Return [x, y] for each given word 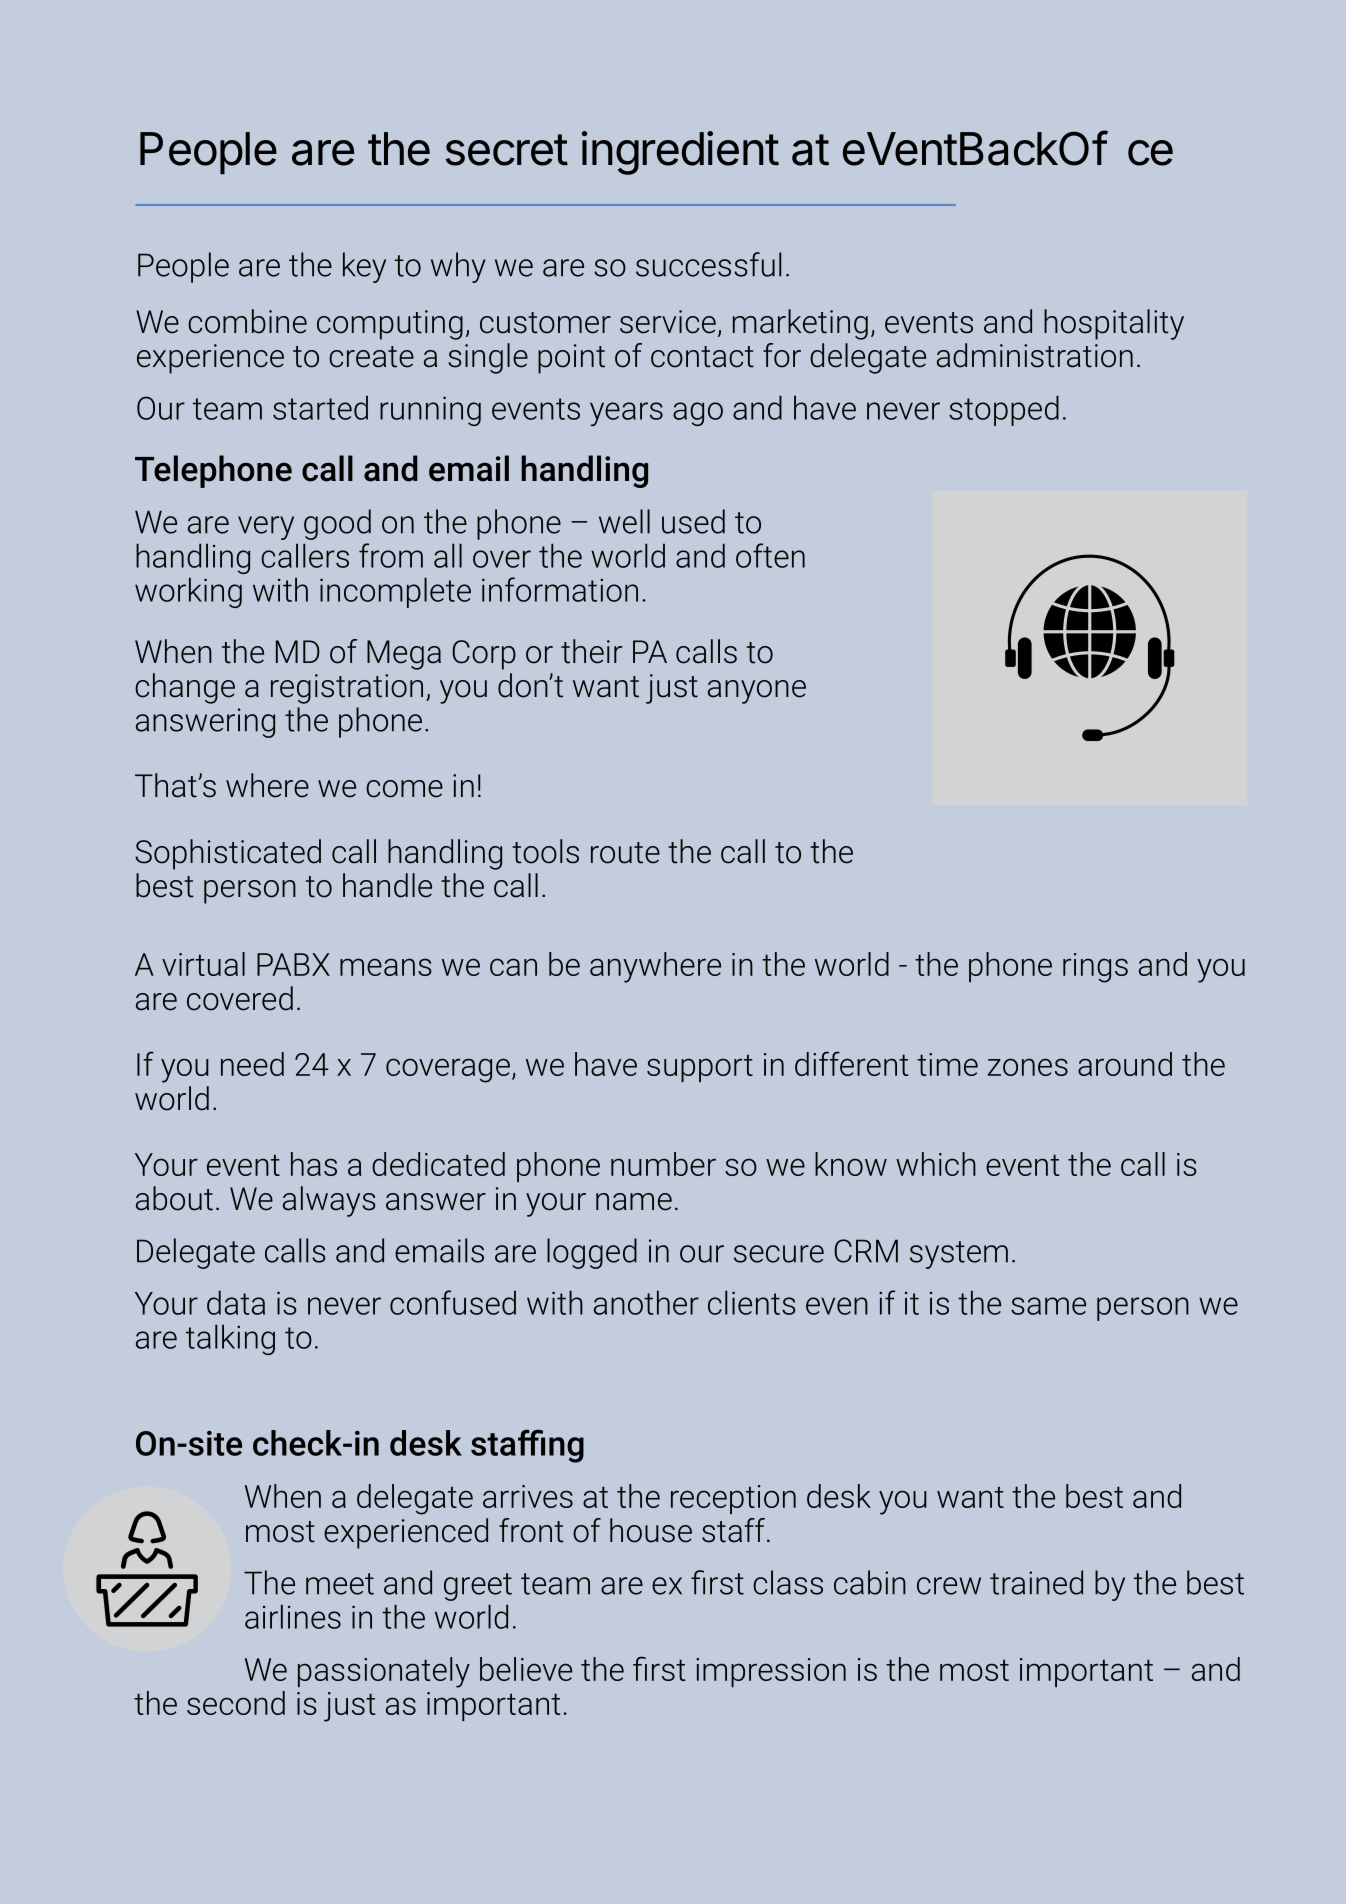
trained [1036, 1582]
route [625, 853]
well [624, 521]
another [646, 1302]
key [364, 267]
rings [1095, 968]
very [266, 528]
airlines [293, 1616]
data [236, 1302]
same [1048, 1306]
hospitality [1114, 324]
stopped [1004, 410]
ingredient [680, 153]
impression [771, 1672]
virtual [203, 964]
